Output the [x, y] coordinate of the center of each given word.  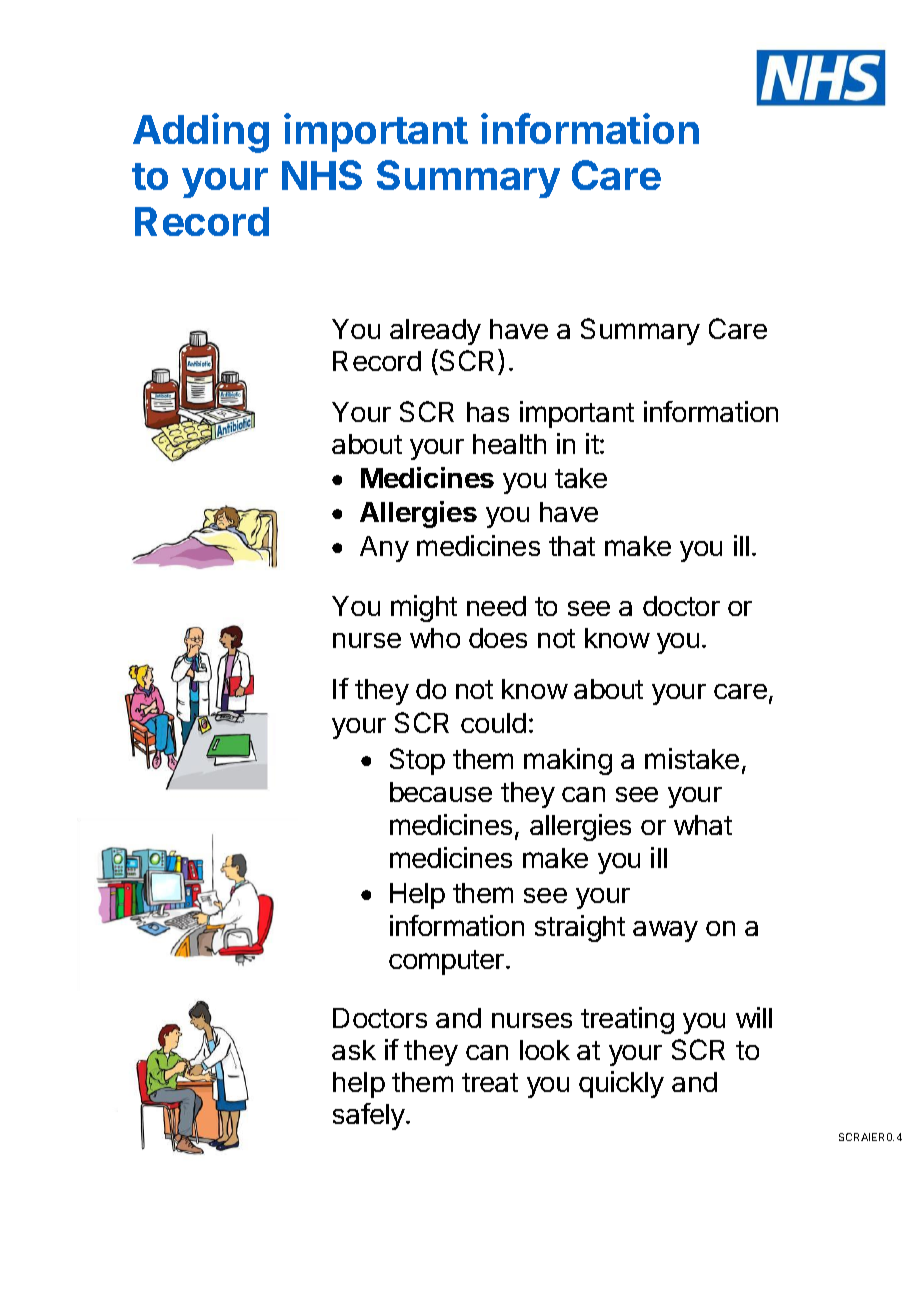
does [498, 638]
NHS [322, 175]
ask [354, 1050]
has [488, 412]
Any [384, 549]
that [572, 546]
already [435, 332]
